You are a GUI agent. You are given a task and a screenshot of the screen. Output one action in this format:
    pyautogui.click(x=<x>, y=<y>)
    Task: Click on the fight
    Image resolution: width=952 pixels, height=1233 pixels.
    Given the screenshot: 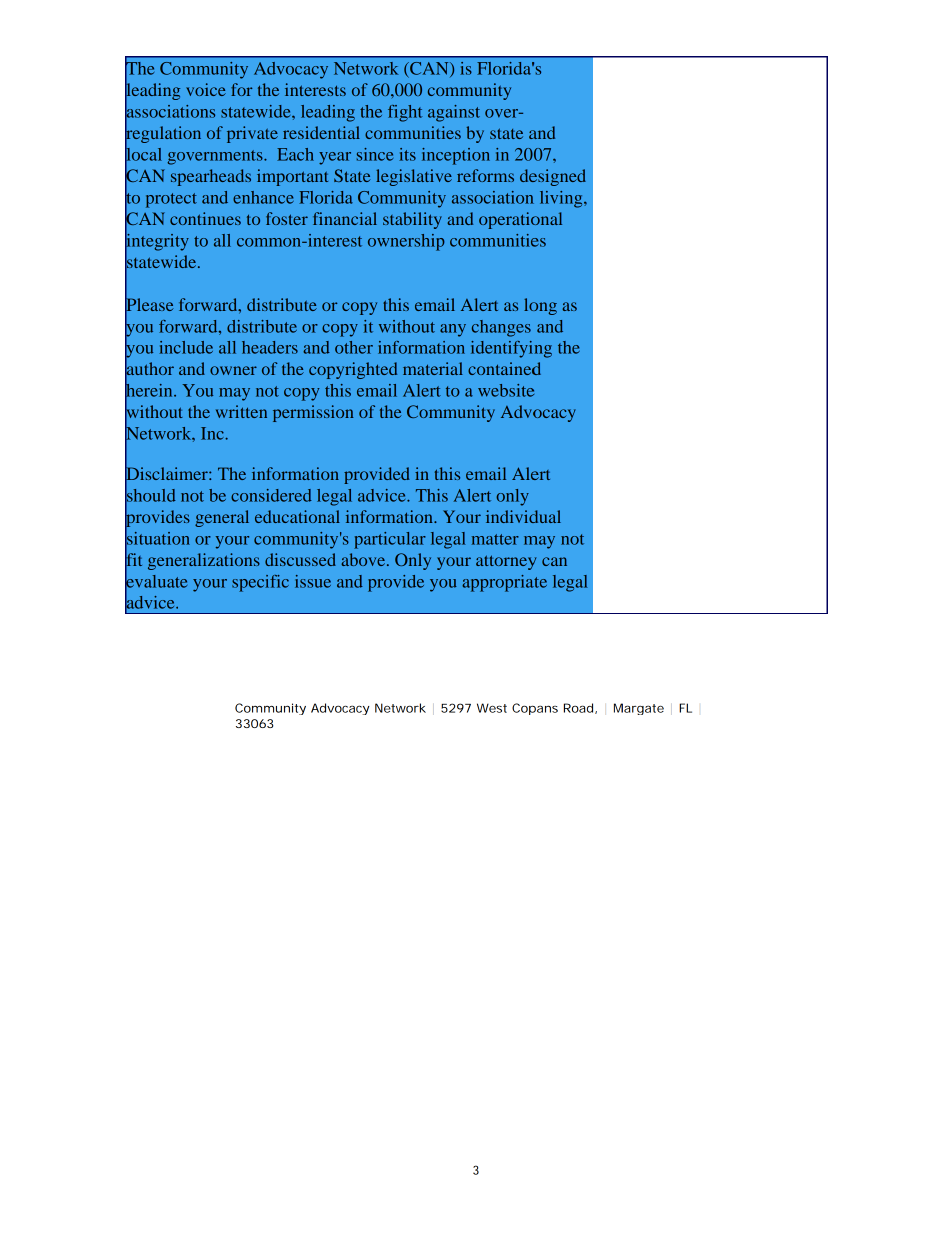 What is the action you would take?
    pyautogui.click(x=405, y=113)
